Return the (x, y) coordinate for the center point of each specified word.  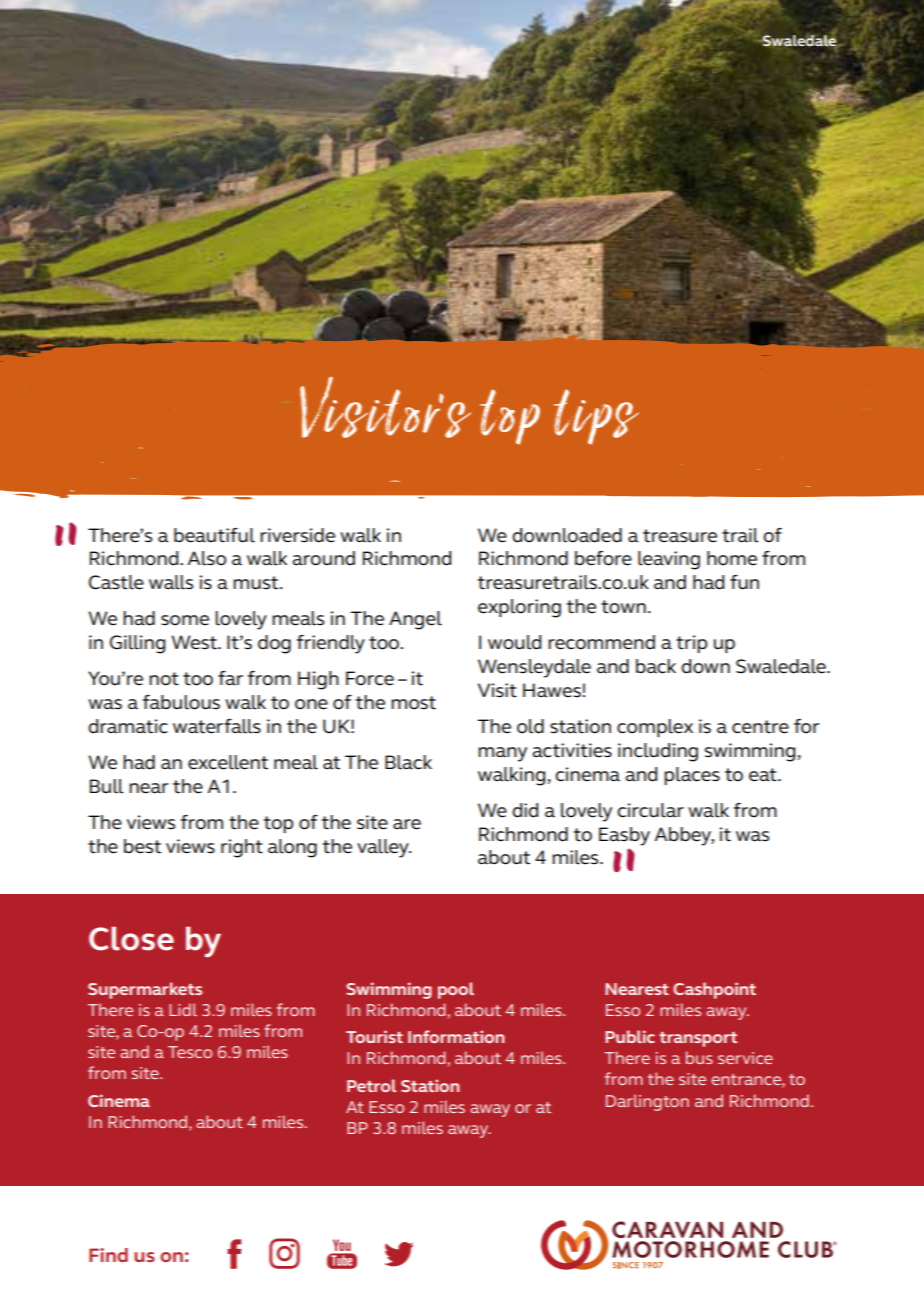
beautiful (214, 535)
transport (698, 1039)
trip (691, 644)
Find (108, 1255)
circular (650, 810)
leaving (669, 560)
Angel (415, 620)
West (195, 642)
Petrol (371, 1085)
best (142, 846)
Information (456, 1036)
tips (596, 417)
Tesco (190, 1052)
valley (384, 848)
